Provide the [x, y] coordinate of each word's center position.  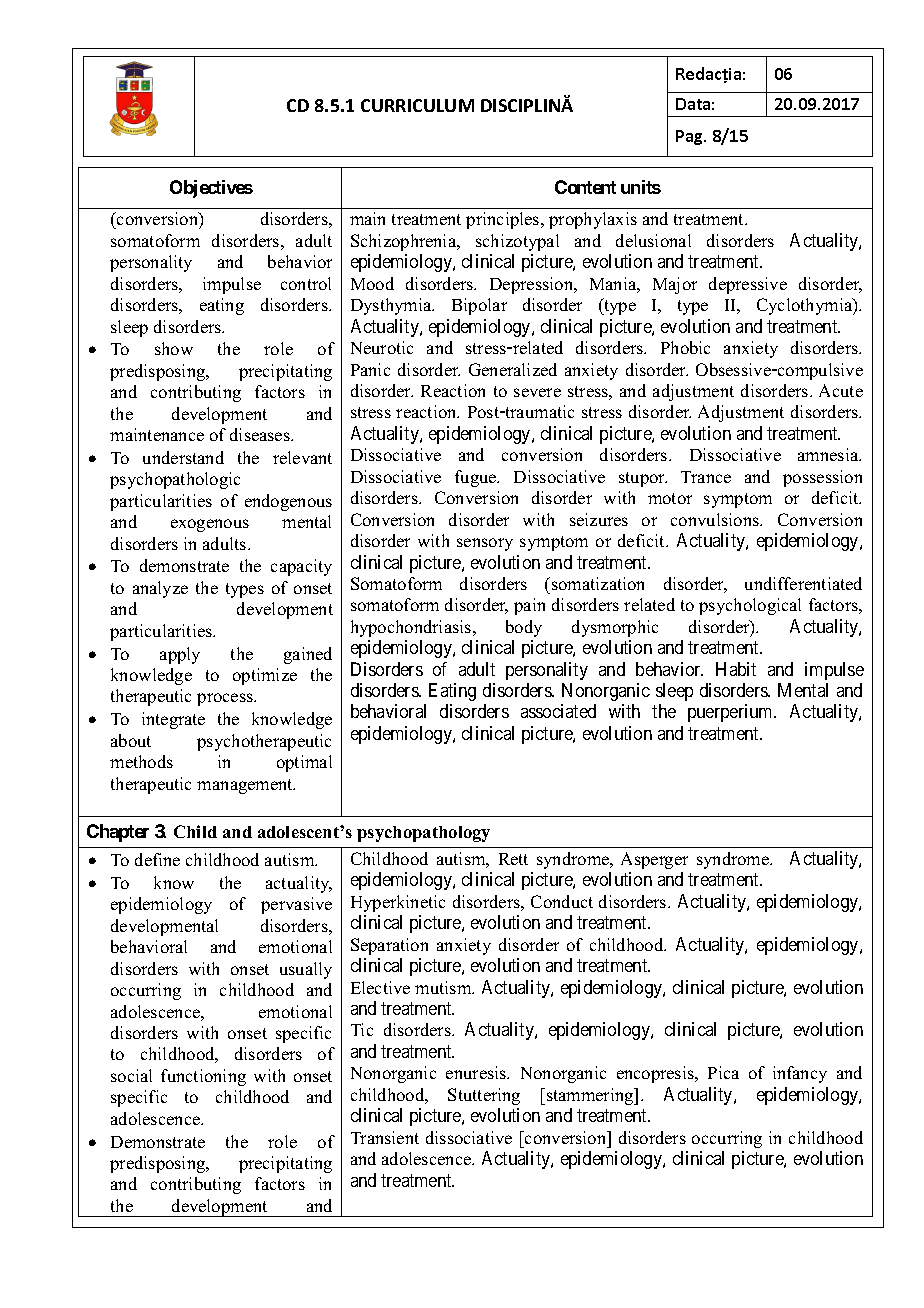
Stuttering [484, 1096]
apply [180, 655]
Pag [690, 137]
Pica [723, 1072]
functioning [203, 1077]
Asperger [654, 860]
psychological [750, 606]
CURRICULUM [417, 105]
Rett [513, 859]
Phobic [685, 347]
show [174, 348]
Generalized [513, 369]
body [524, 628]
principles [504, 220]
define [157, 859]
